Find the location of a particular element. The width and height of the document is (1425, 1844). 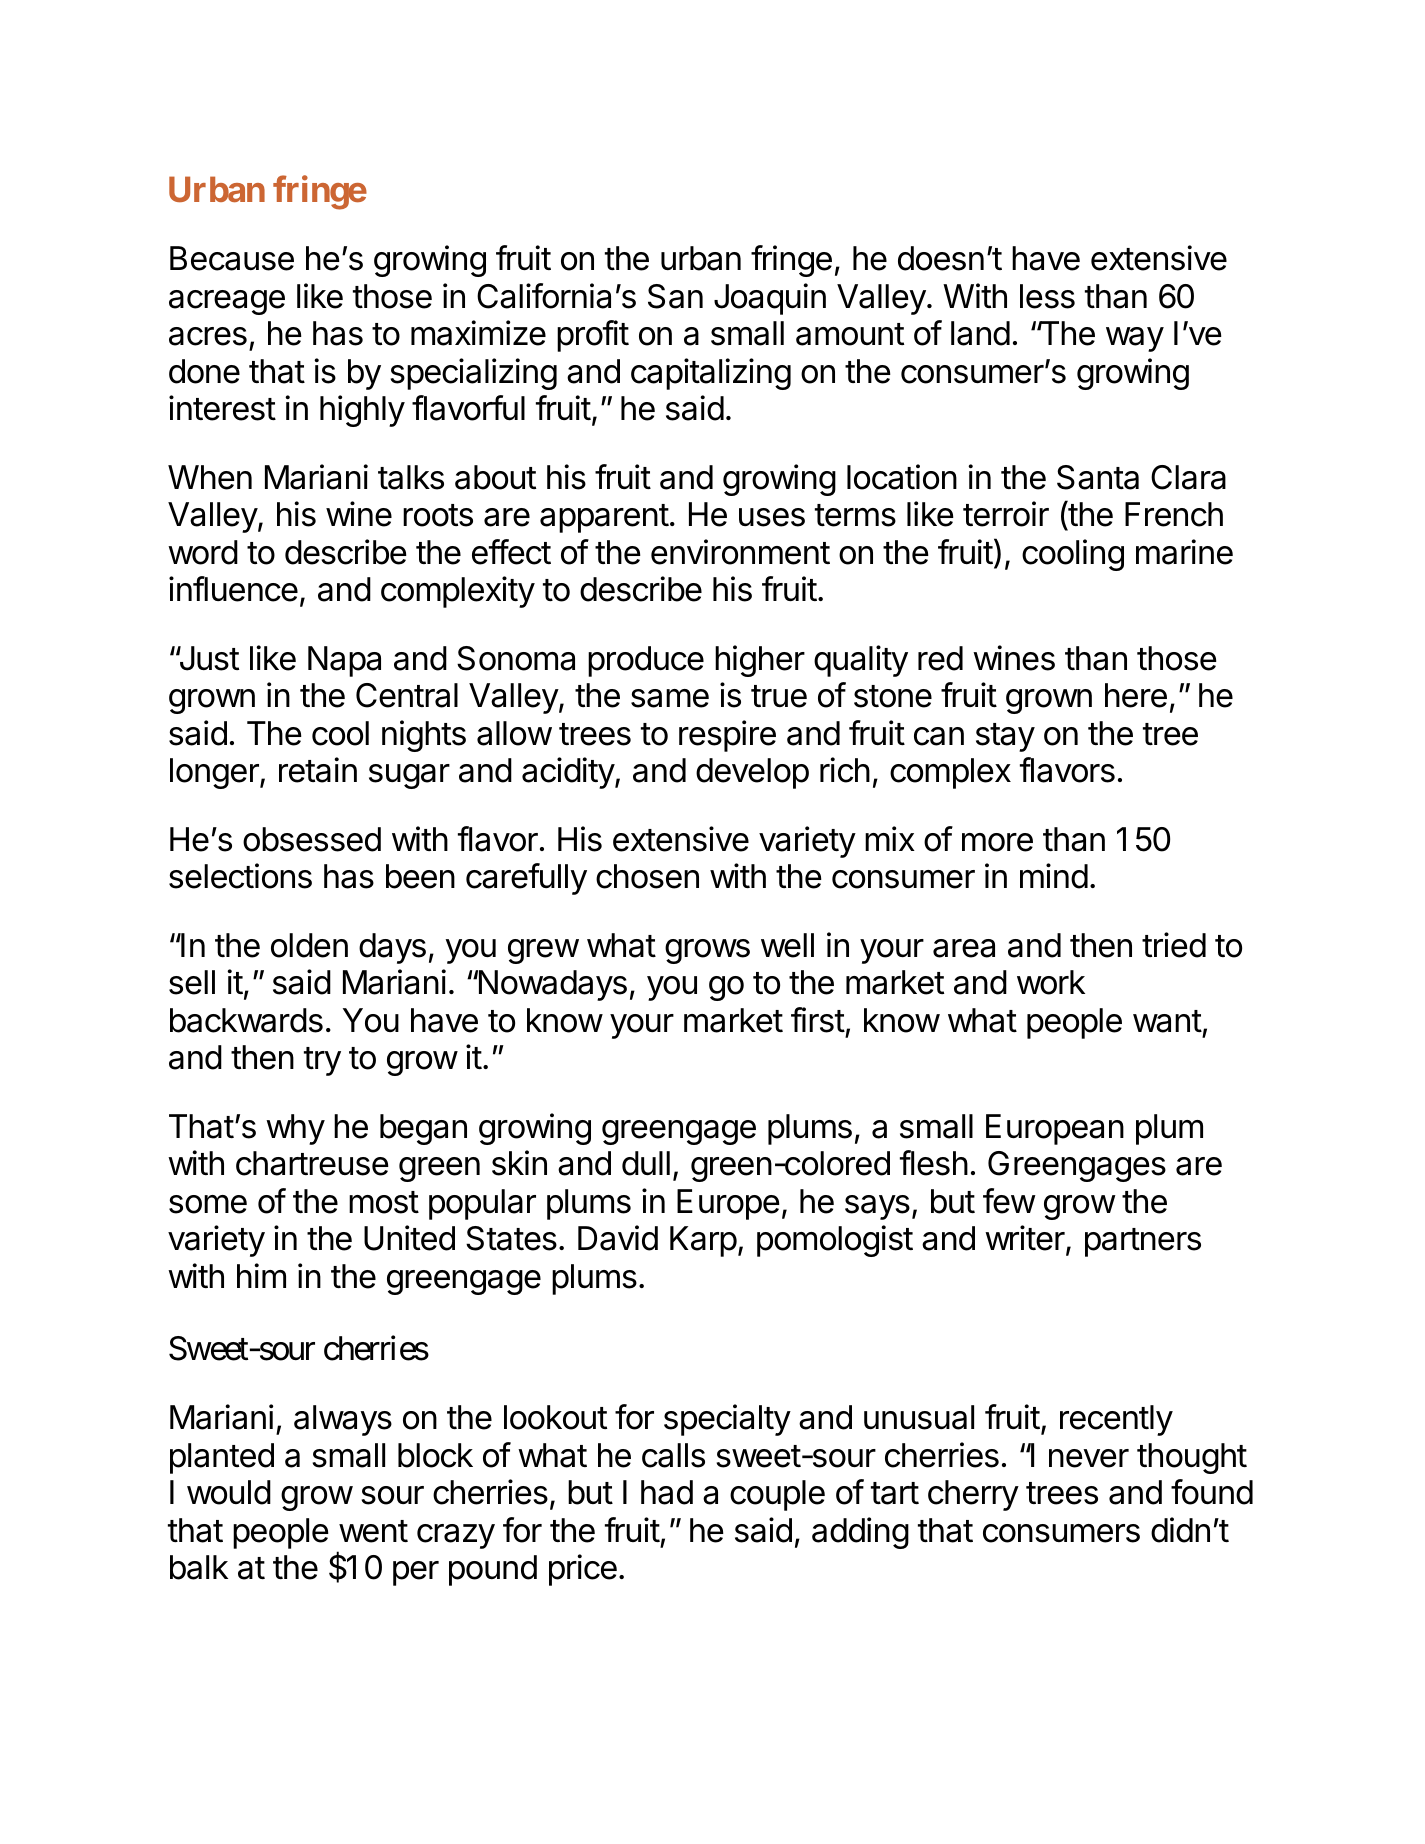

environment is located at coordinates (740, 552).
